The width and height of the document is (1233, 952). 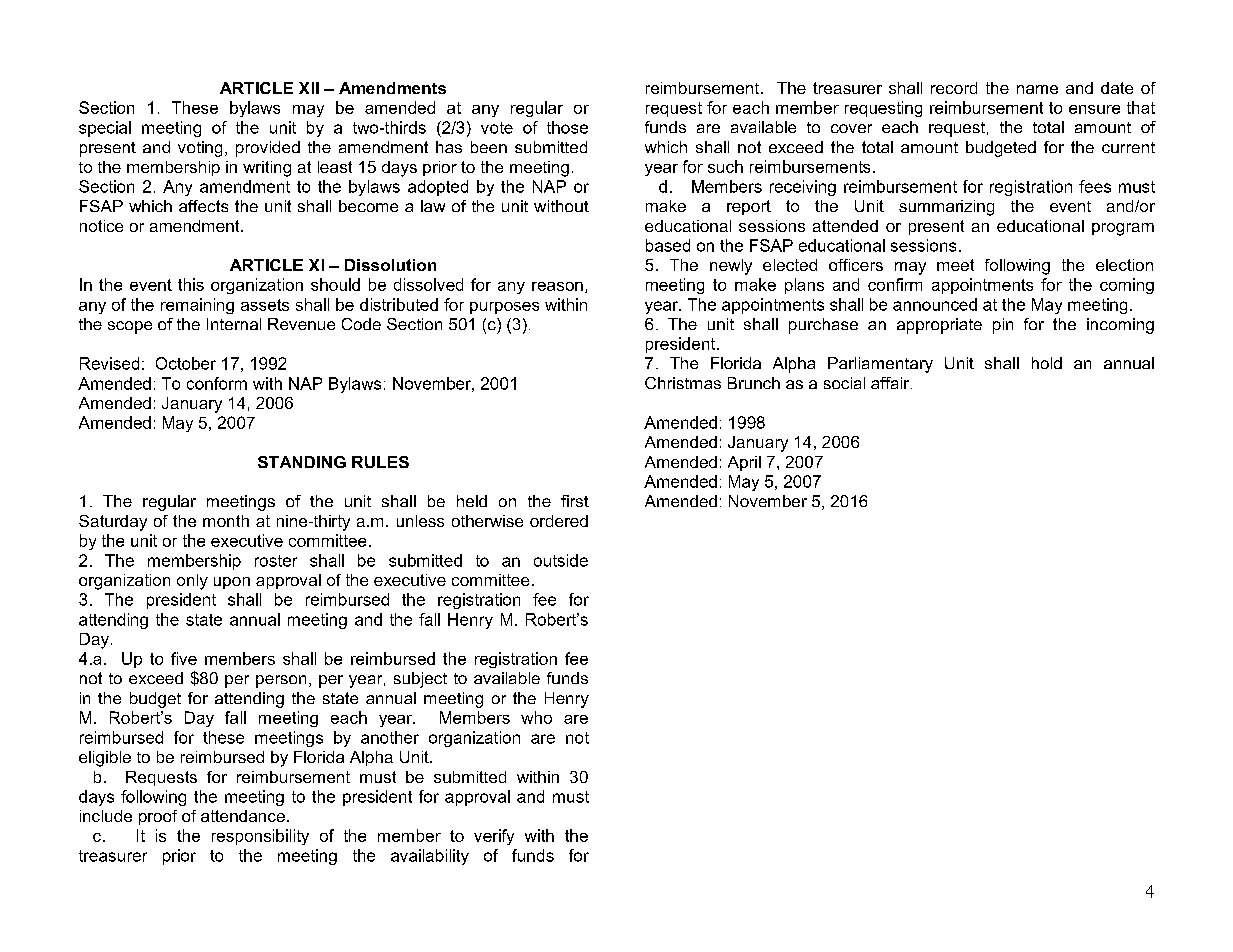 What do you see at coordinates (536, 717) in the document?
I see `who` at bounding box center [536, 717].
